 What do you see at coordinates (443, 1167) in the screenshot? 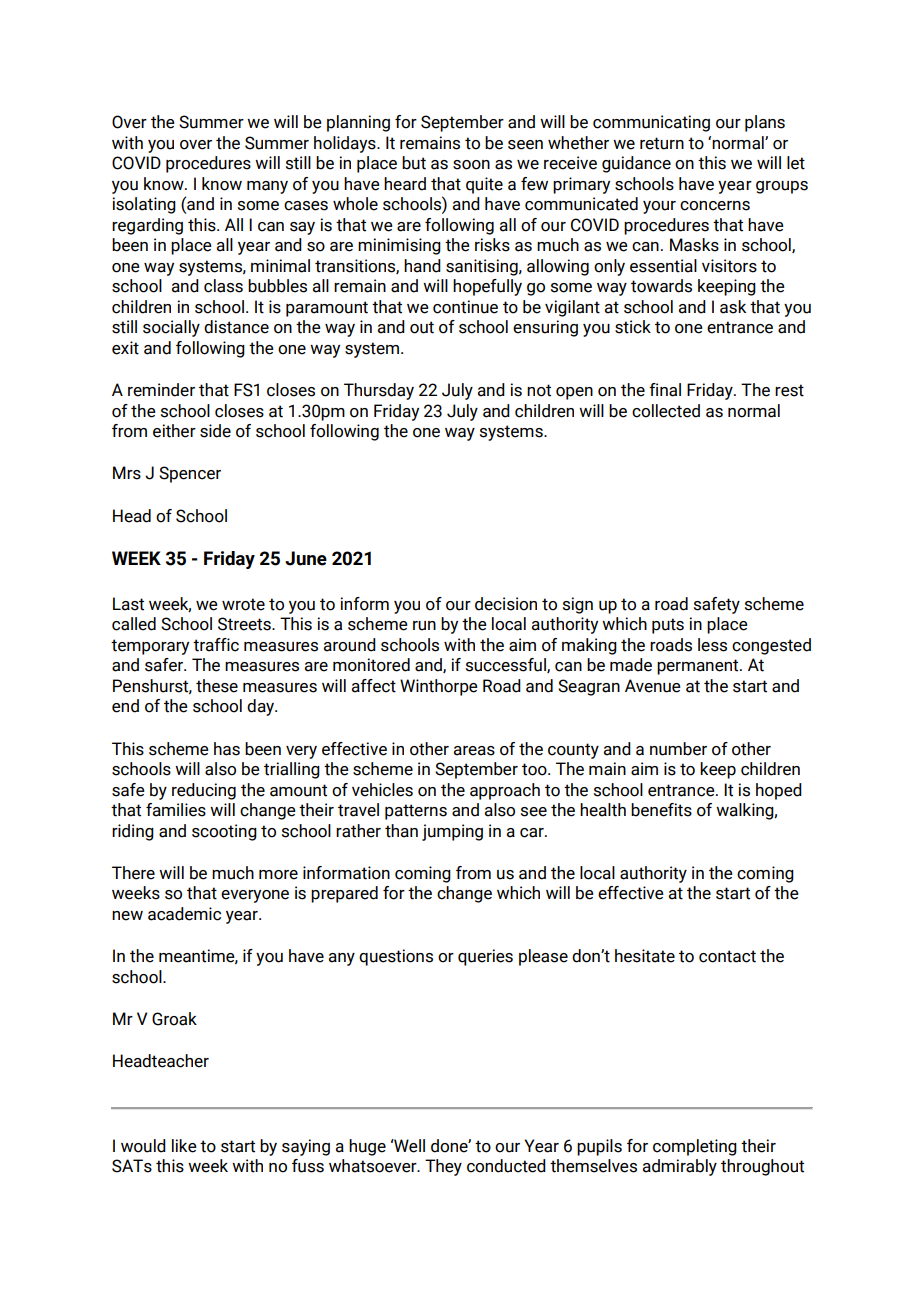
I see `They` at bounding box center [443, 1167].
